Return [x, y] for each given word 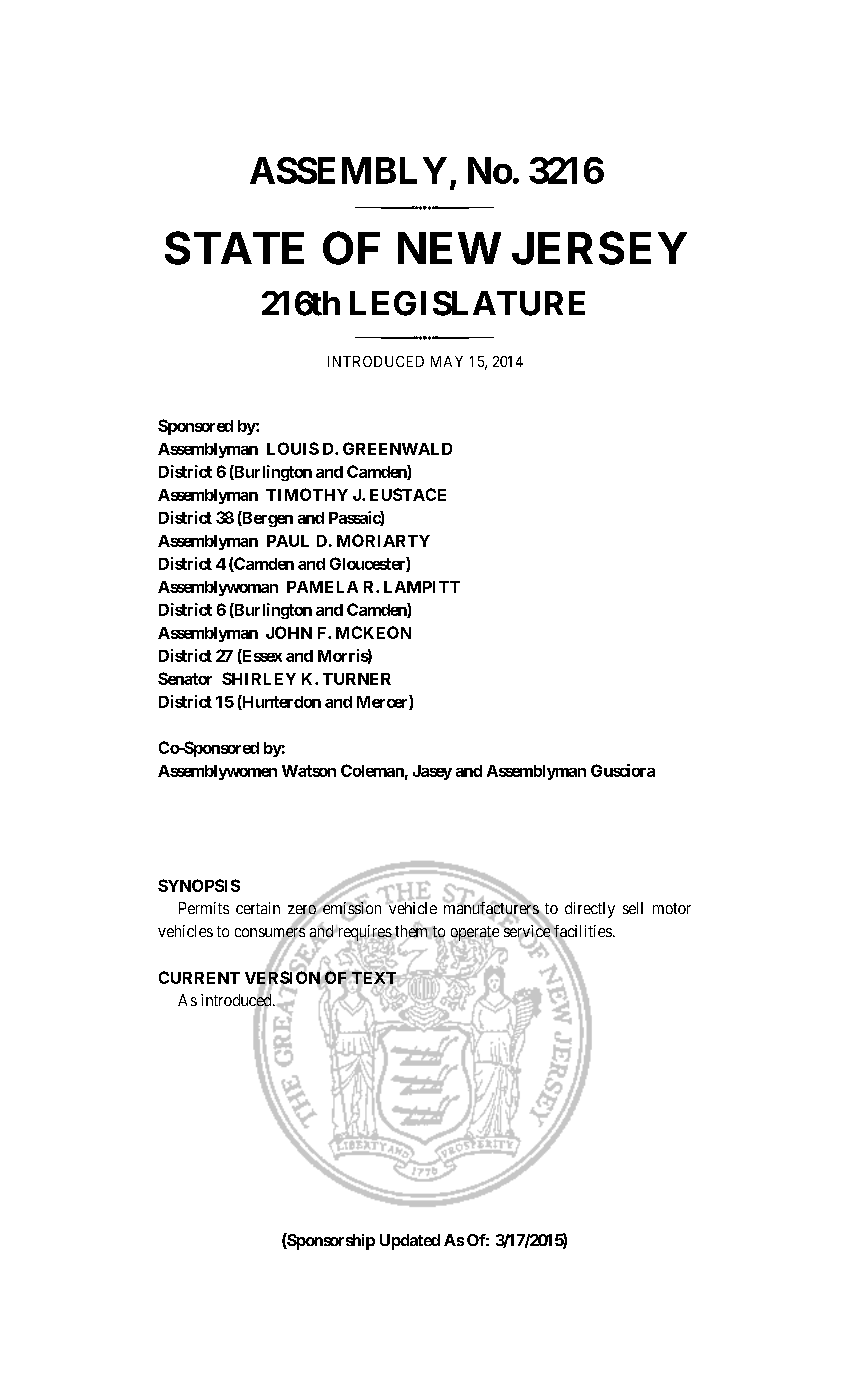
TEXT [374, 978]
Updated [410, 1242]
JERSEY [599, 248]
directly [590, 910]
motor [672, 908]
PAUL [288, 541]
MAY [447, 361]
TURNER [357, 679]
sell [633, 908]
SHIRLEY [259, 678]
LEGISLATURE [467, 303]
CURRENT [199, 977]
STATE [234, 248]
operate [473, 934]
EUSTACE [408, 494]
